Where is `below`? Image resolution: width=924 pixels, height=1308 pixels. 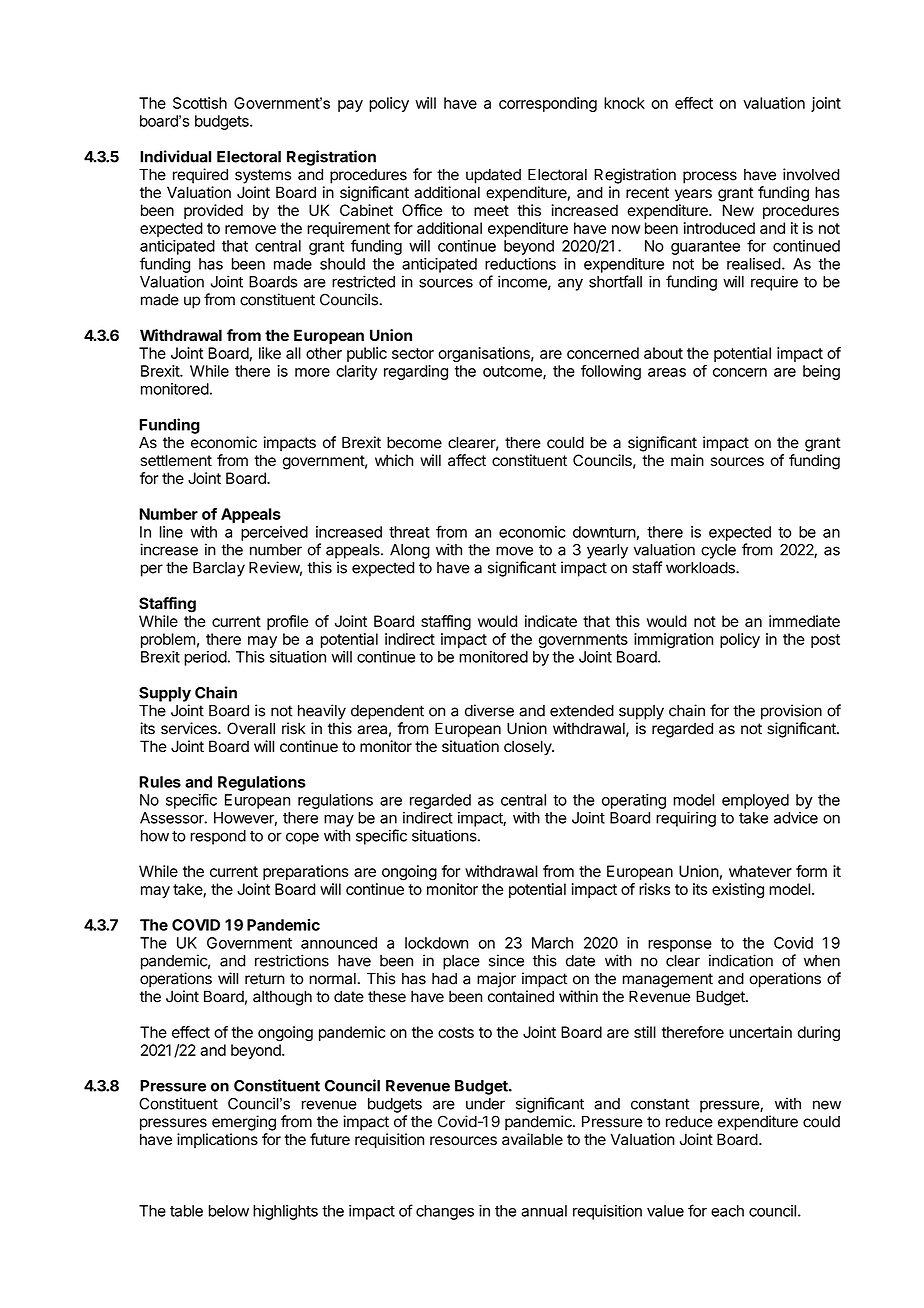
below is located at coordinates (229, 1211).
